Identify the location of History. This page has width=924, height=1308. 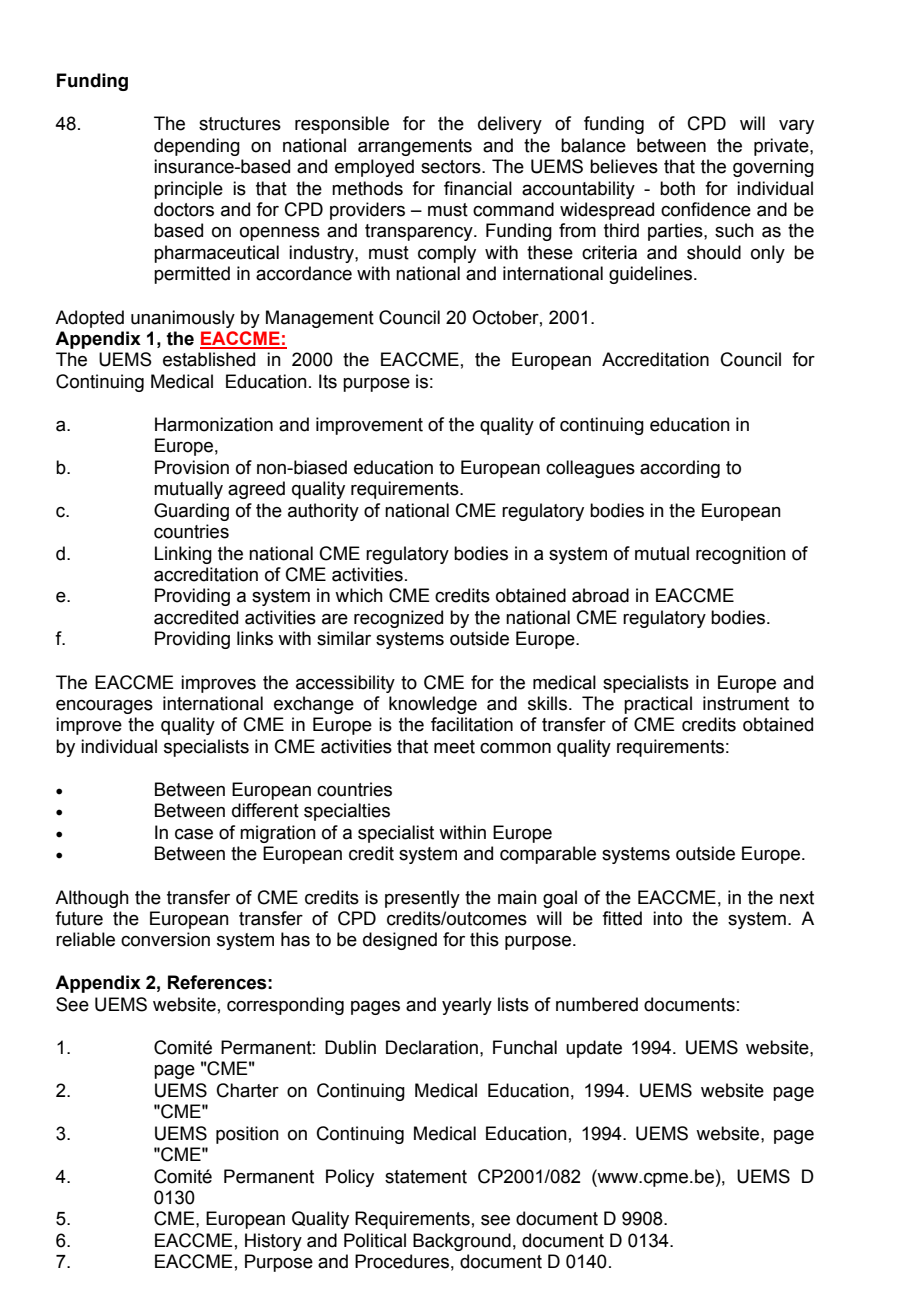
(273, 1242).
